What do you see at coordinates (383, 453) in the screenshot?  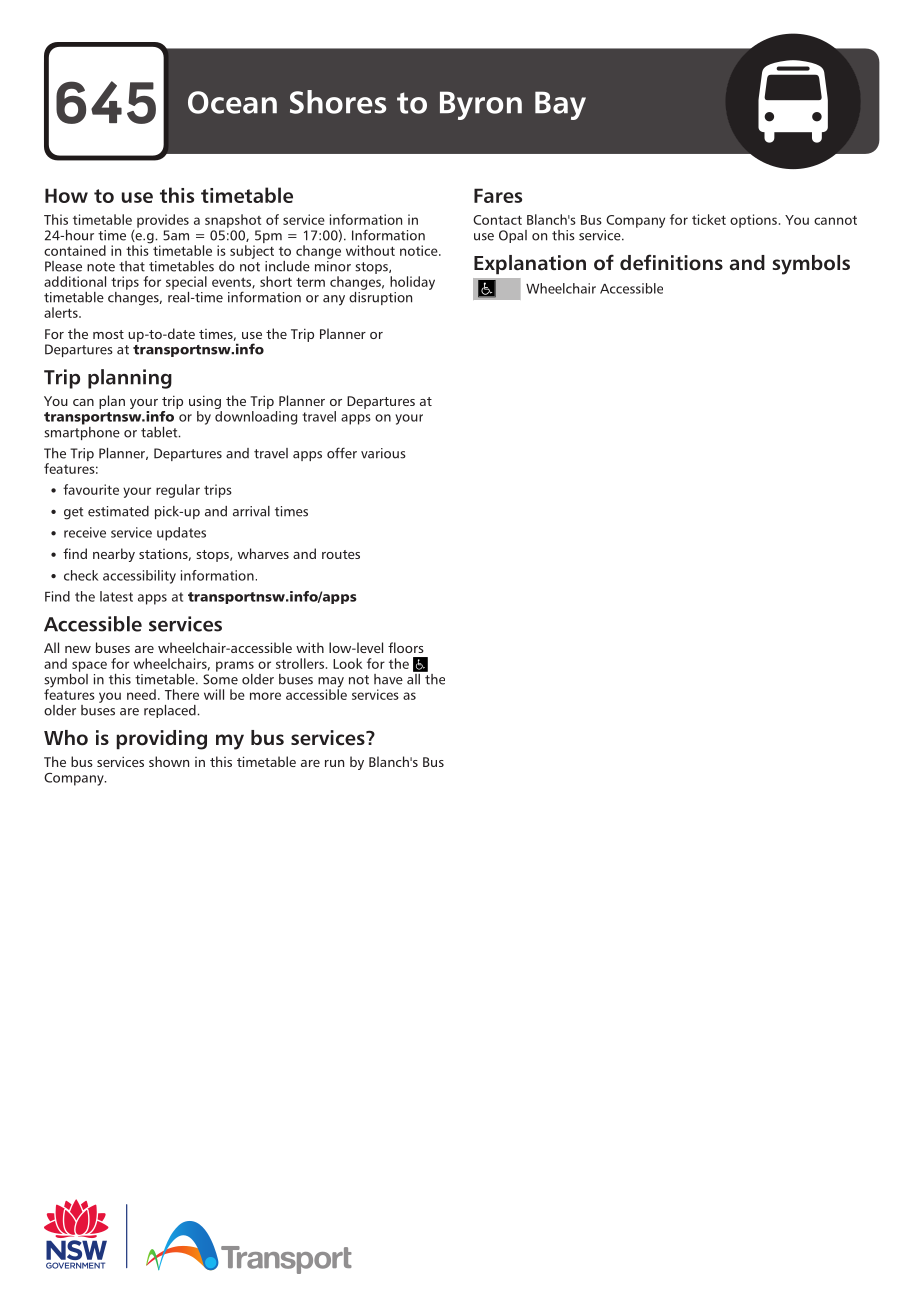 I see `various` at bounding box center [383, 453].
